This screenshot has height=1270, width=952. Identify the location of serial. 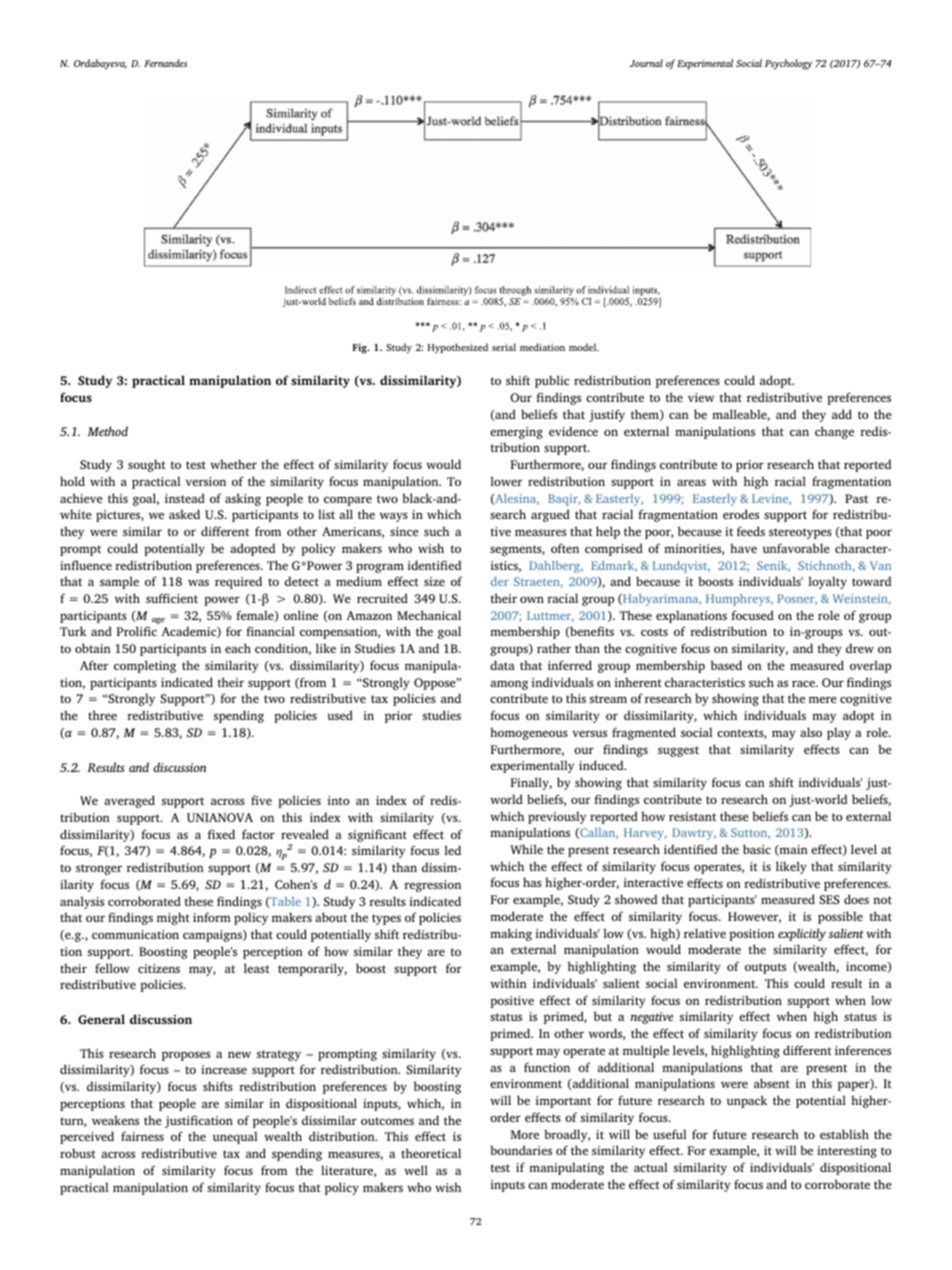
(504, 347).
